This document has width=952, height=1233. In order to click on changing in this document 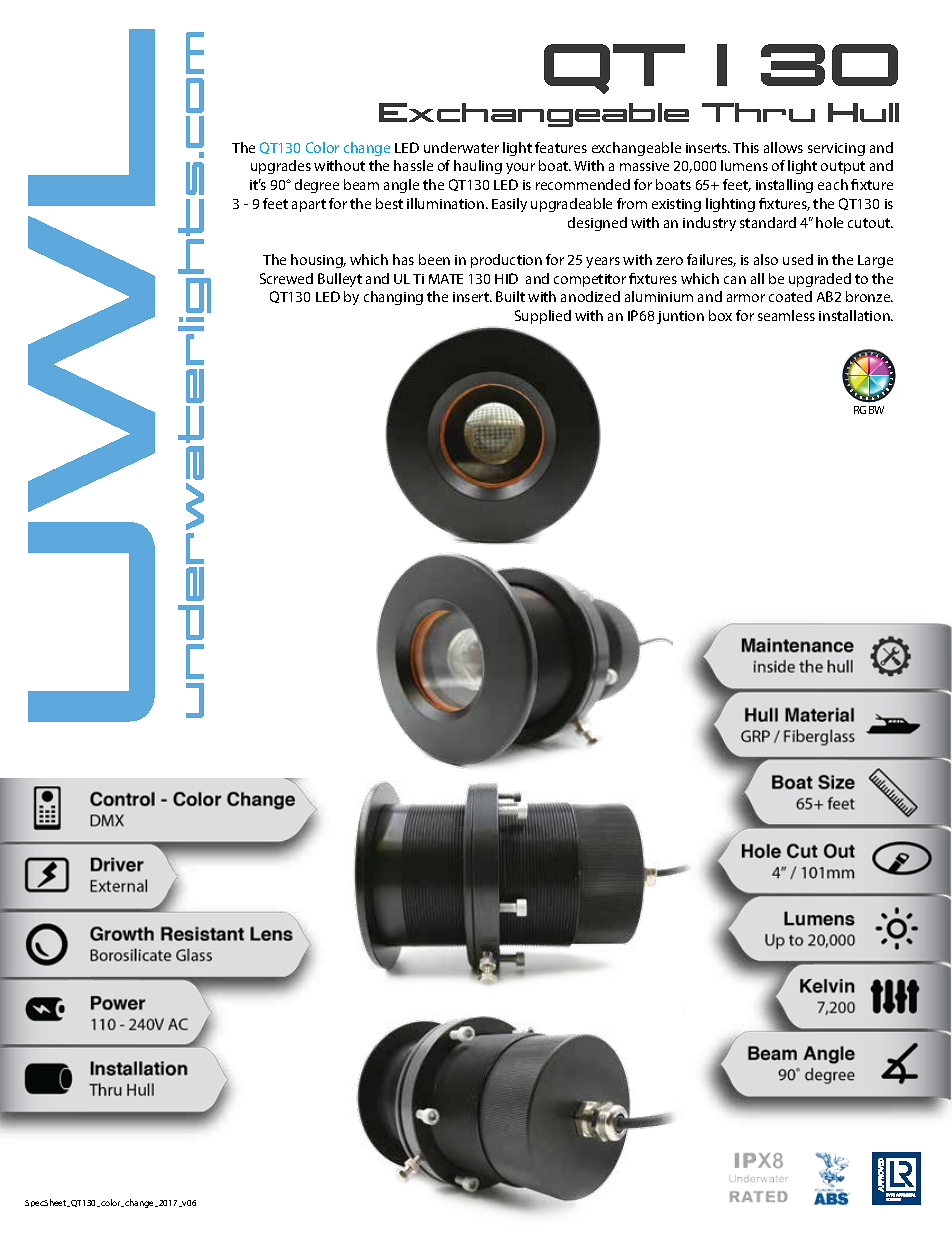, I will do `click(393, 298)`.
